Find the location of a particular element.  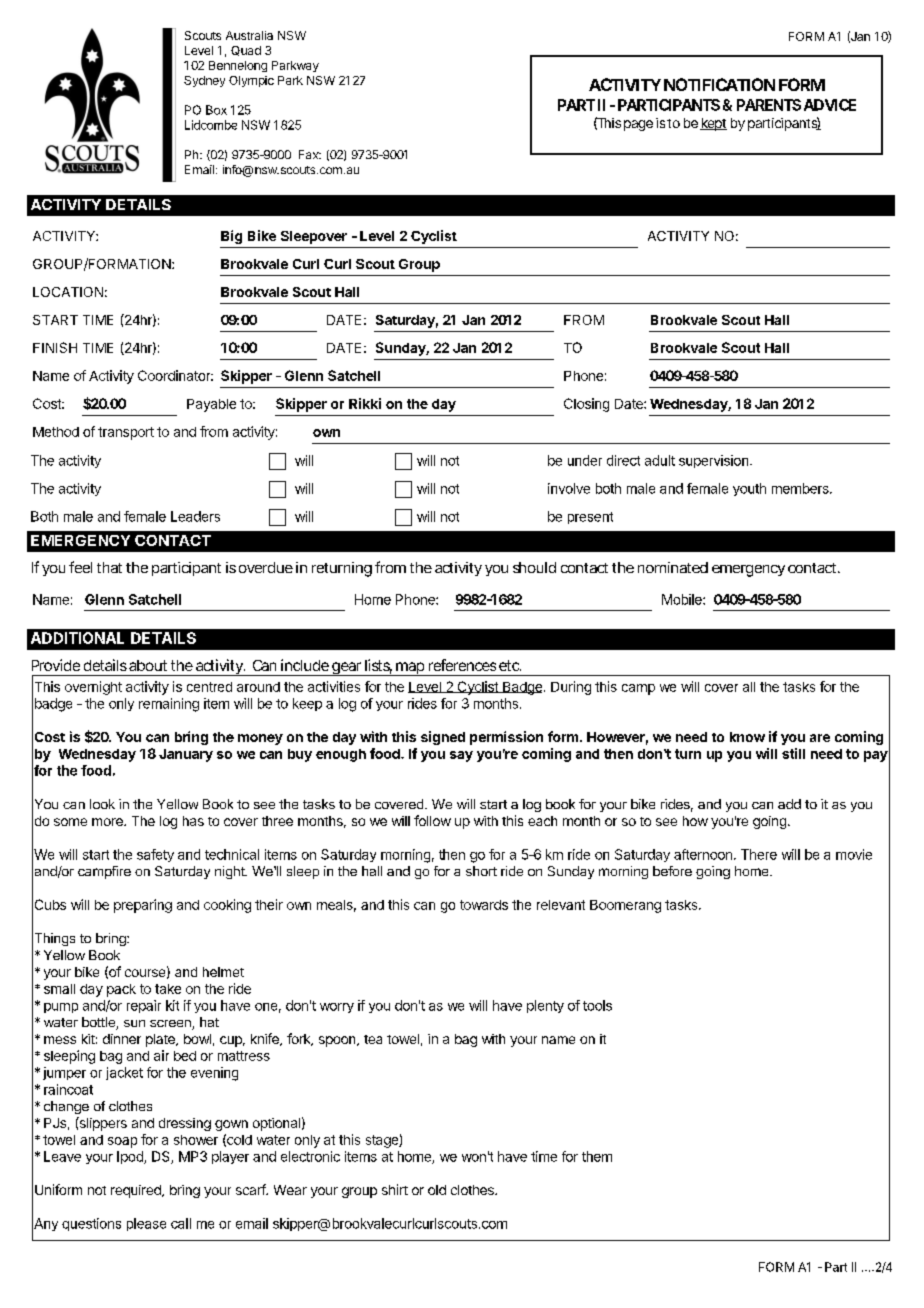

about is located at coordinates (148, 665).
